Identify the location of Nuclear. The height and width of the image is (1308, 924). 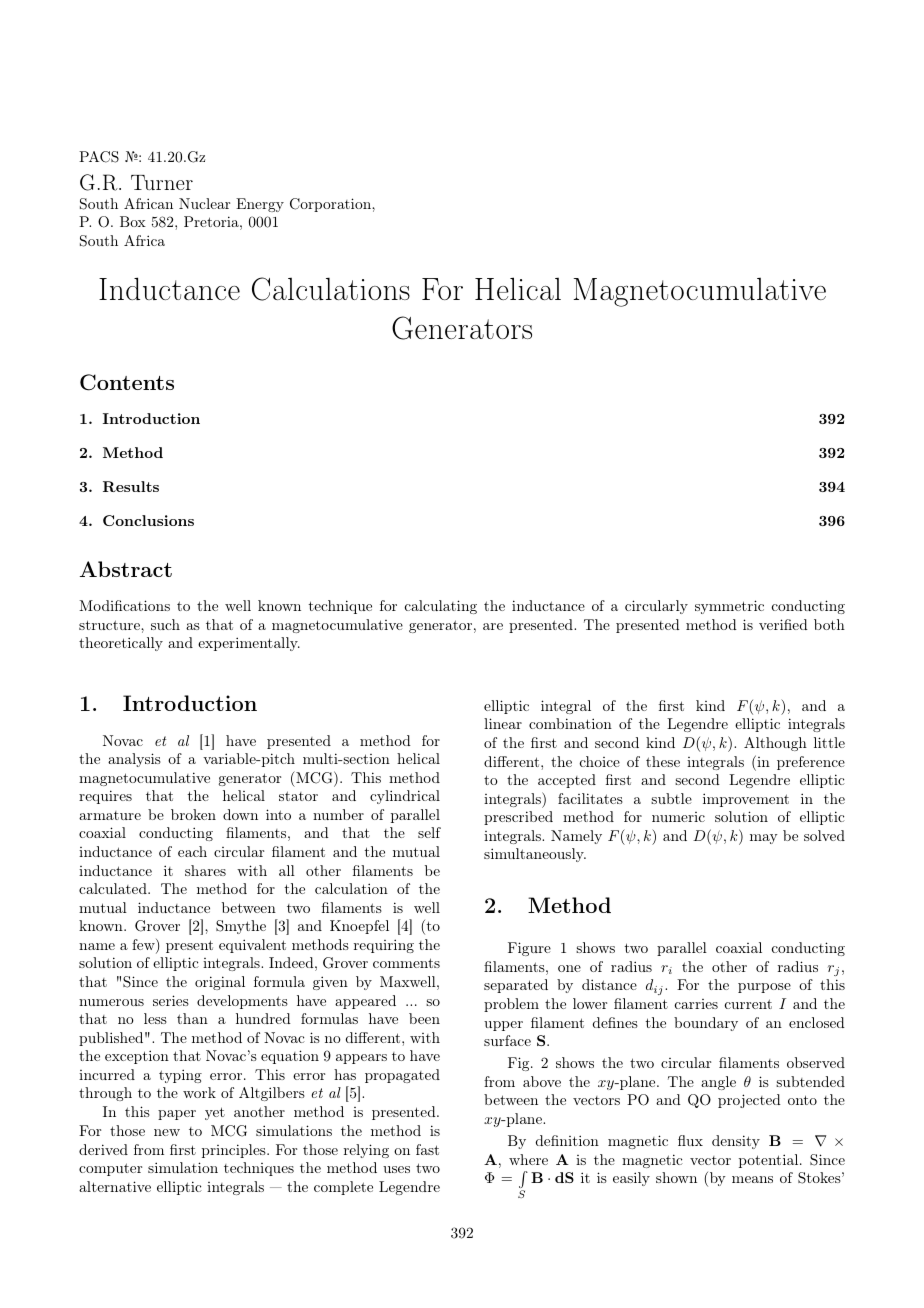
(204, 203).
